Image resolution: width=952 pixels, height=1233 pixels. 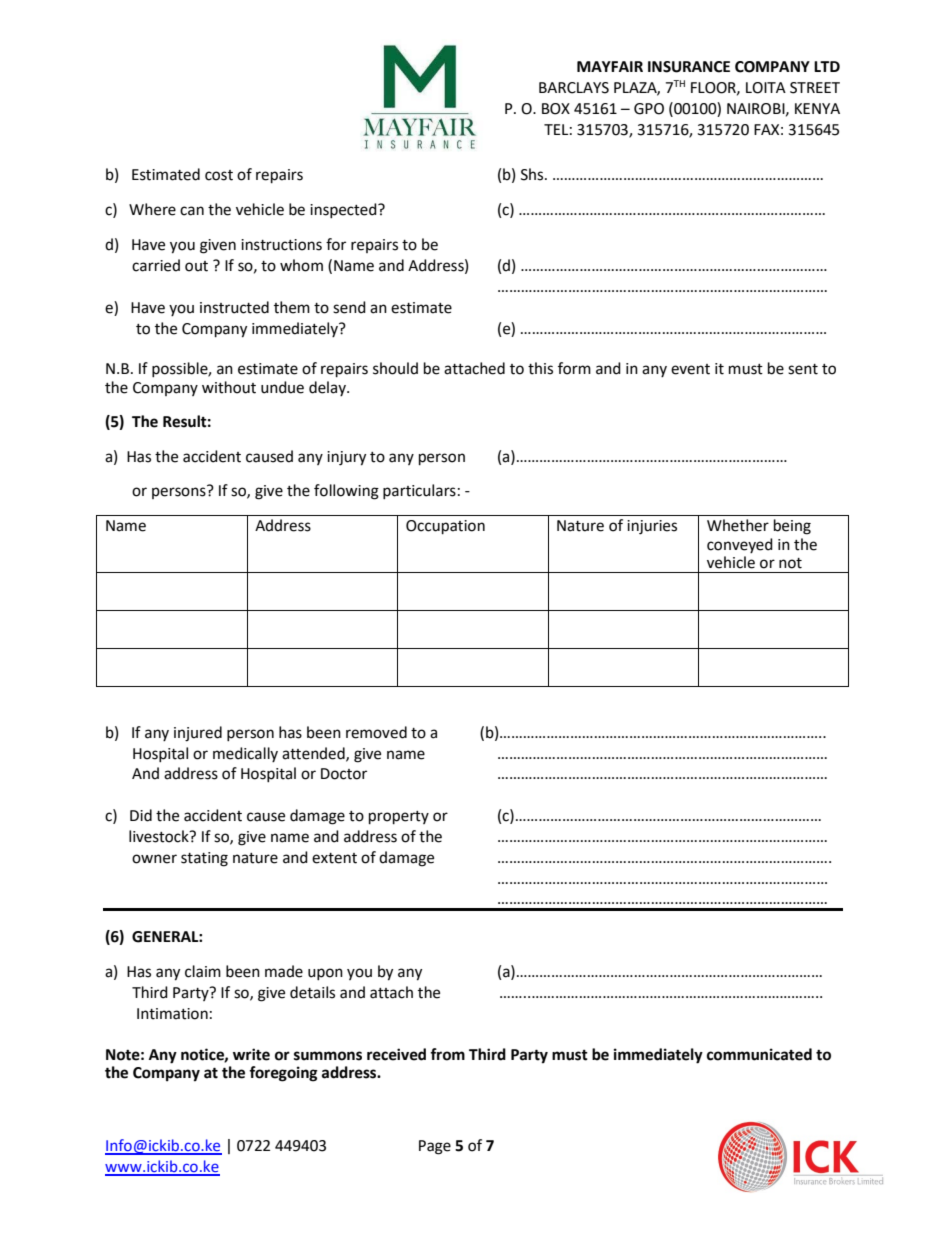 I want to click on INSURANCE, so click(x=689, y=67).
